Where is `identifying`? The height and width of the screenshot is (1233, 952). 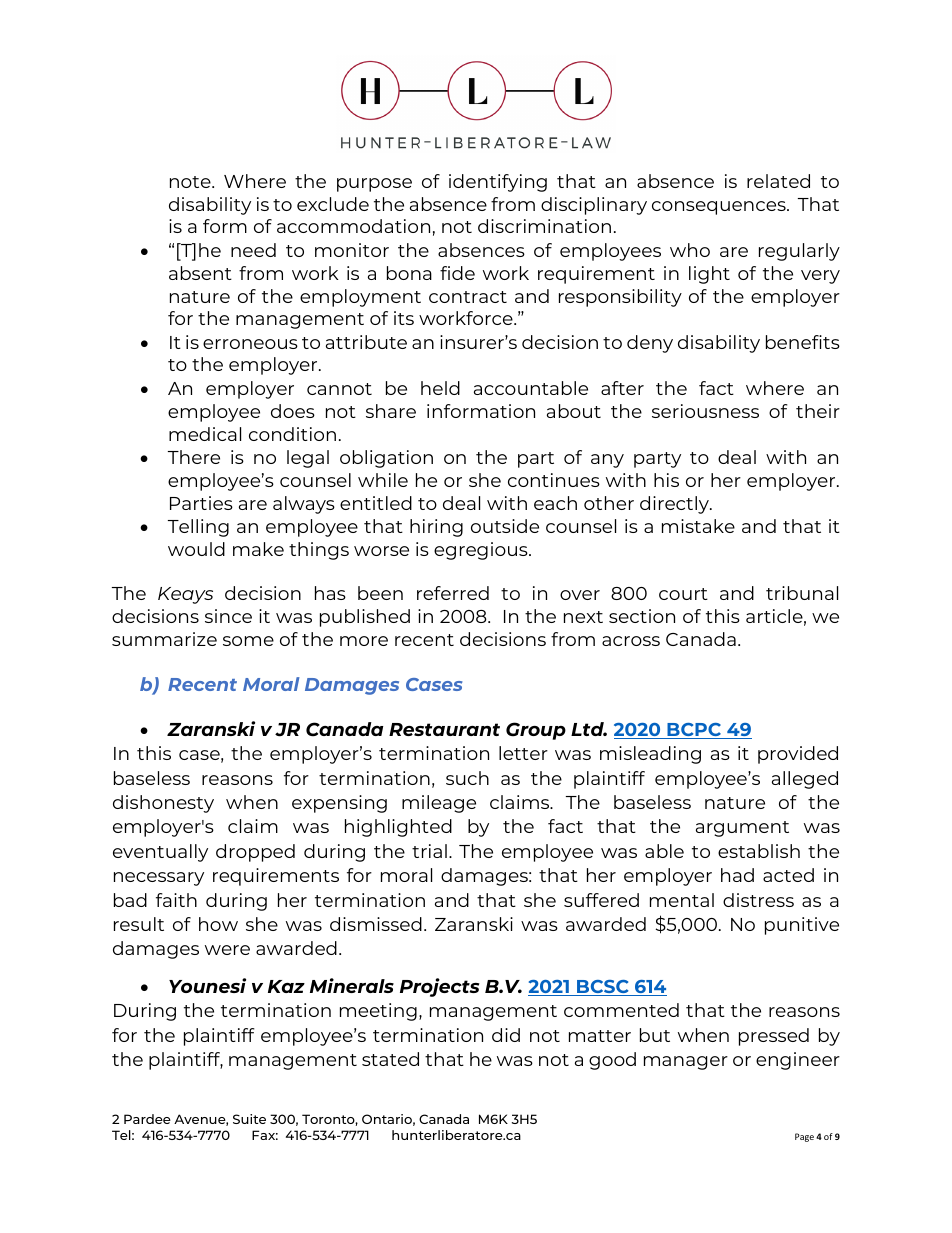 identifying is located at coordinates (498, 183).
